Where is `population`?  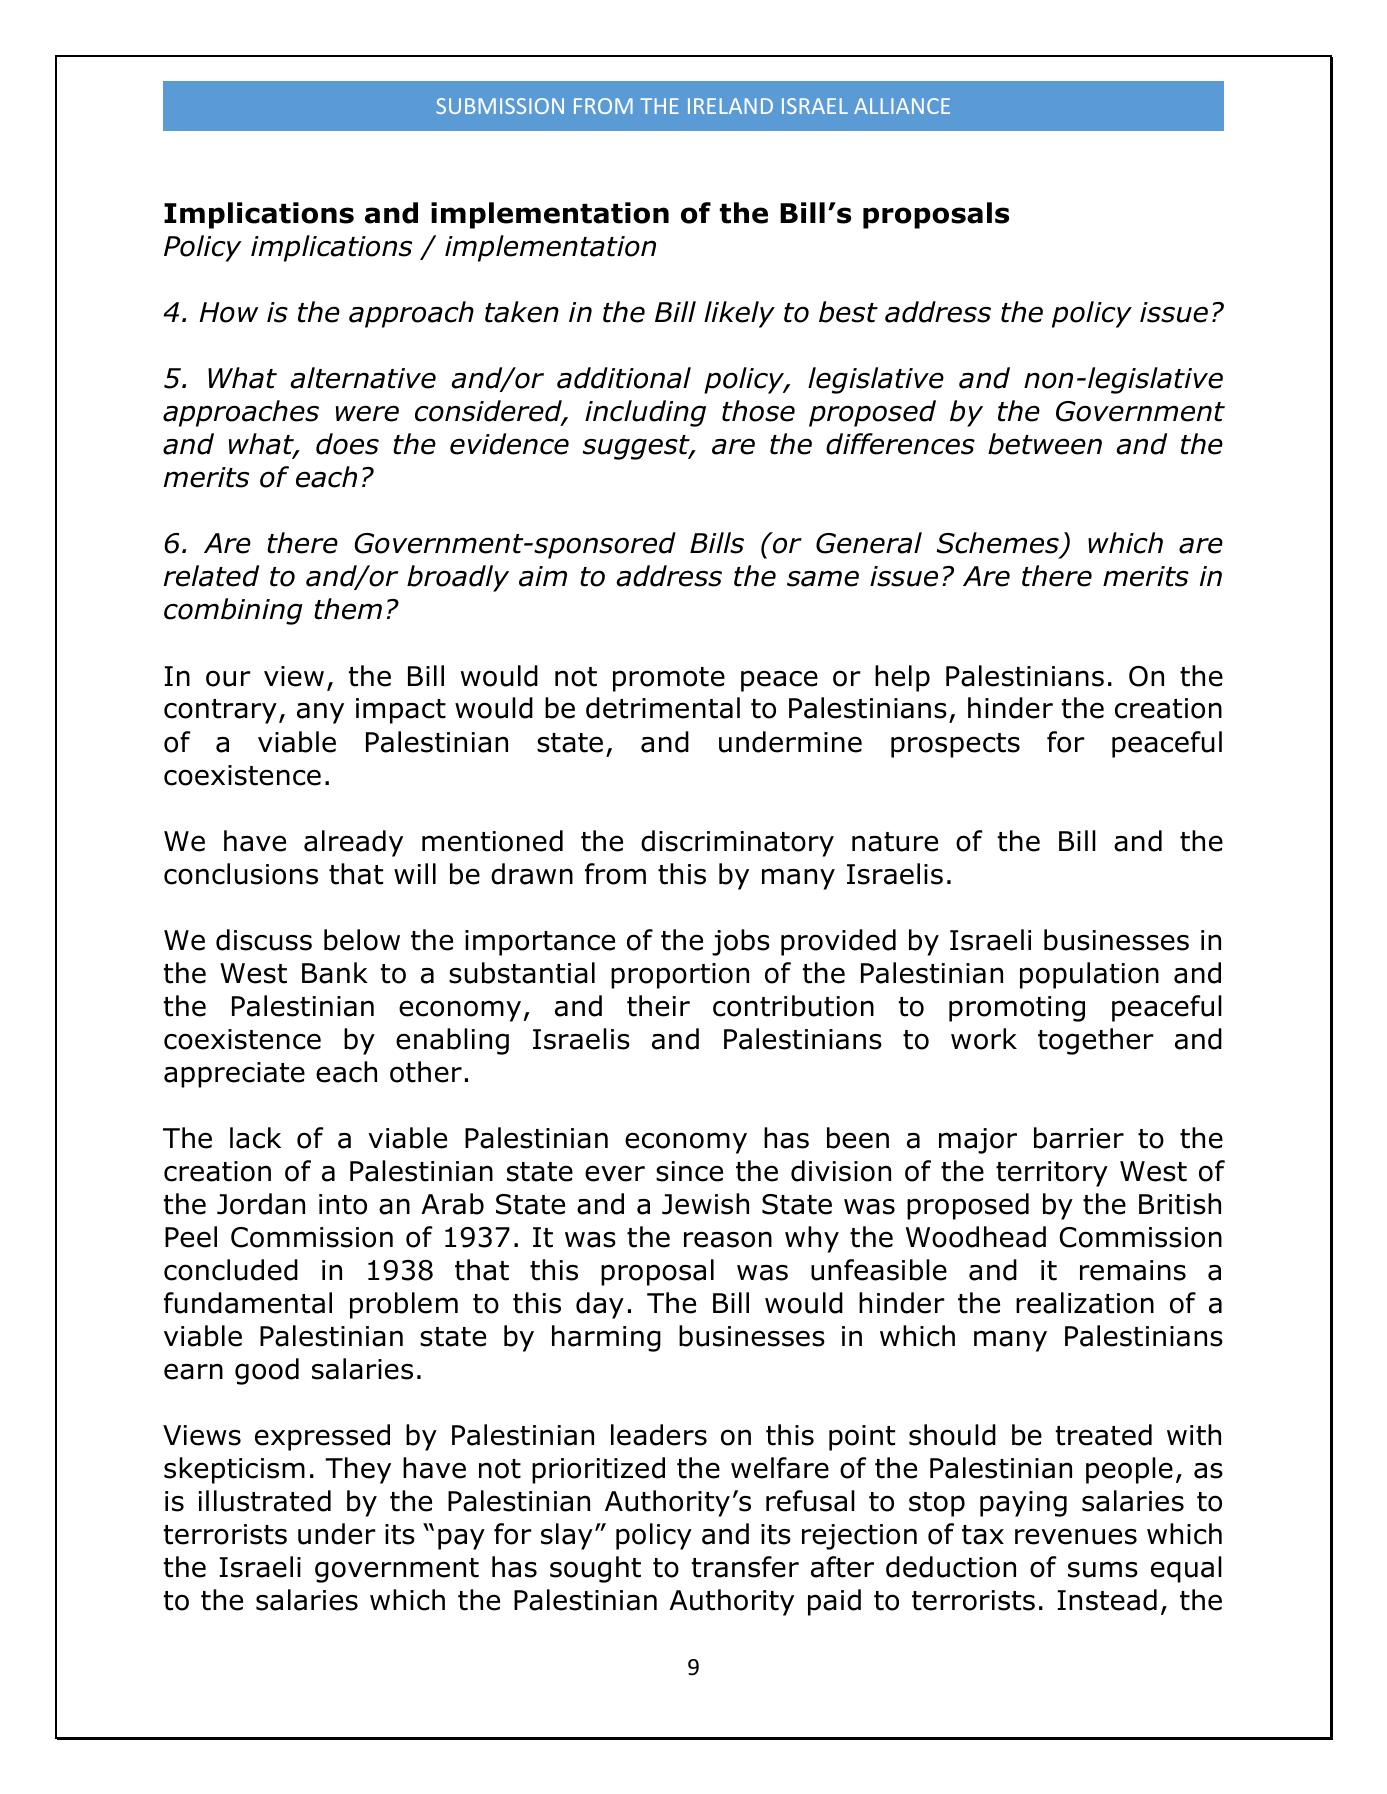
population is located at coordinates (1089, 975).
